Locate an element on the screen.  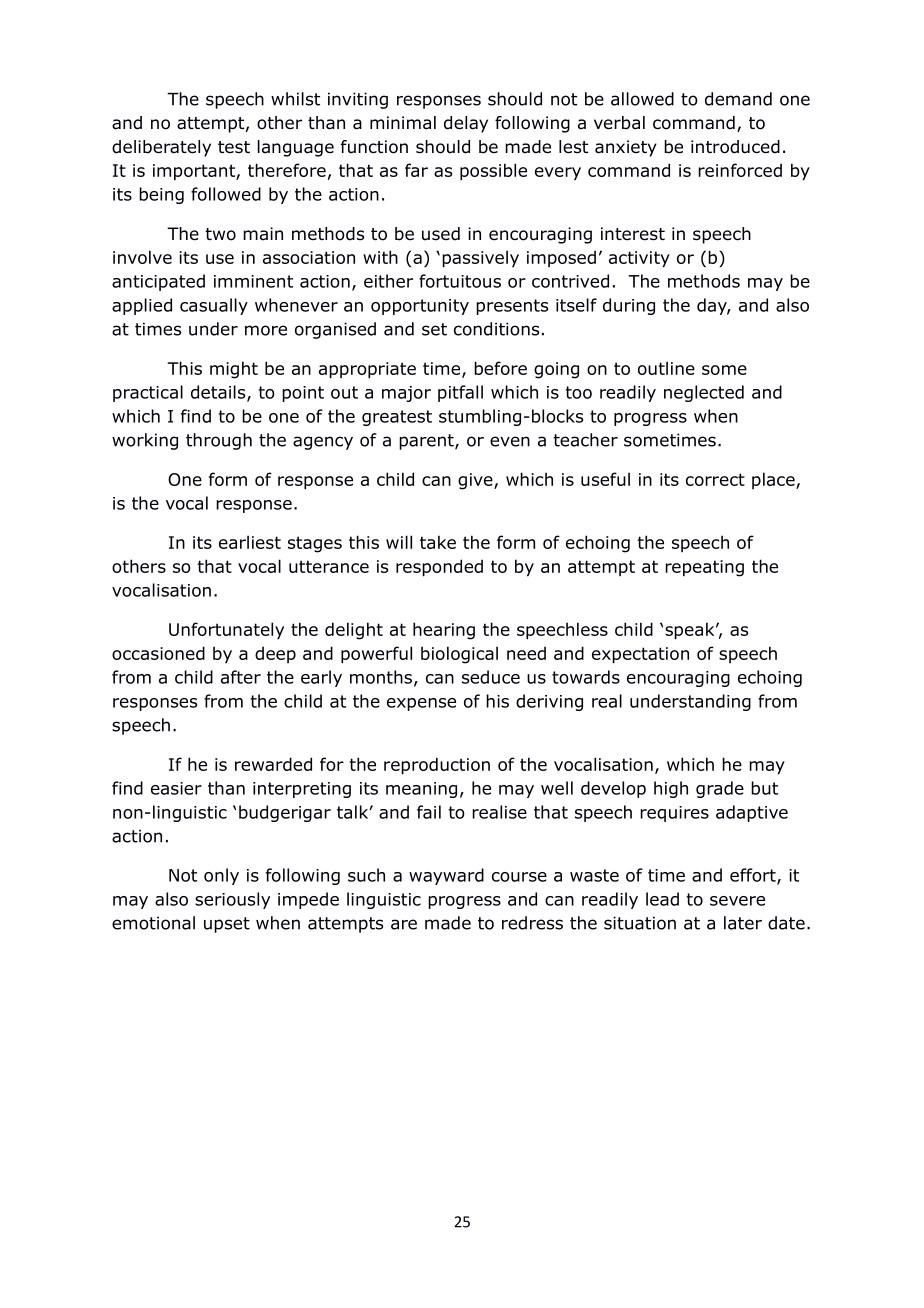
after is located at coordinates (241, 677).
